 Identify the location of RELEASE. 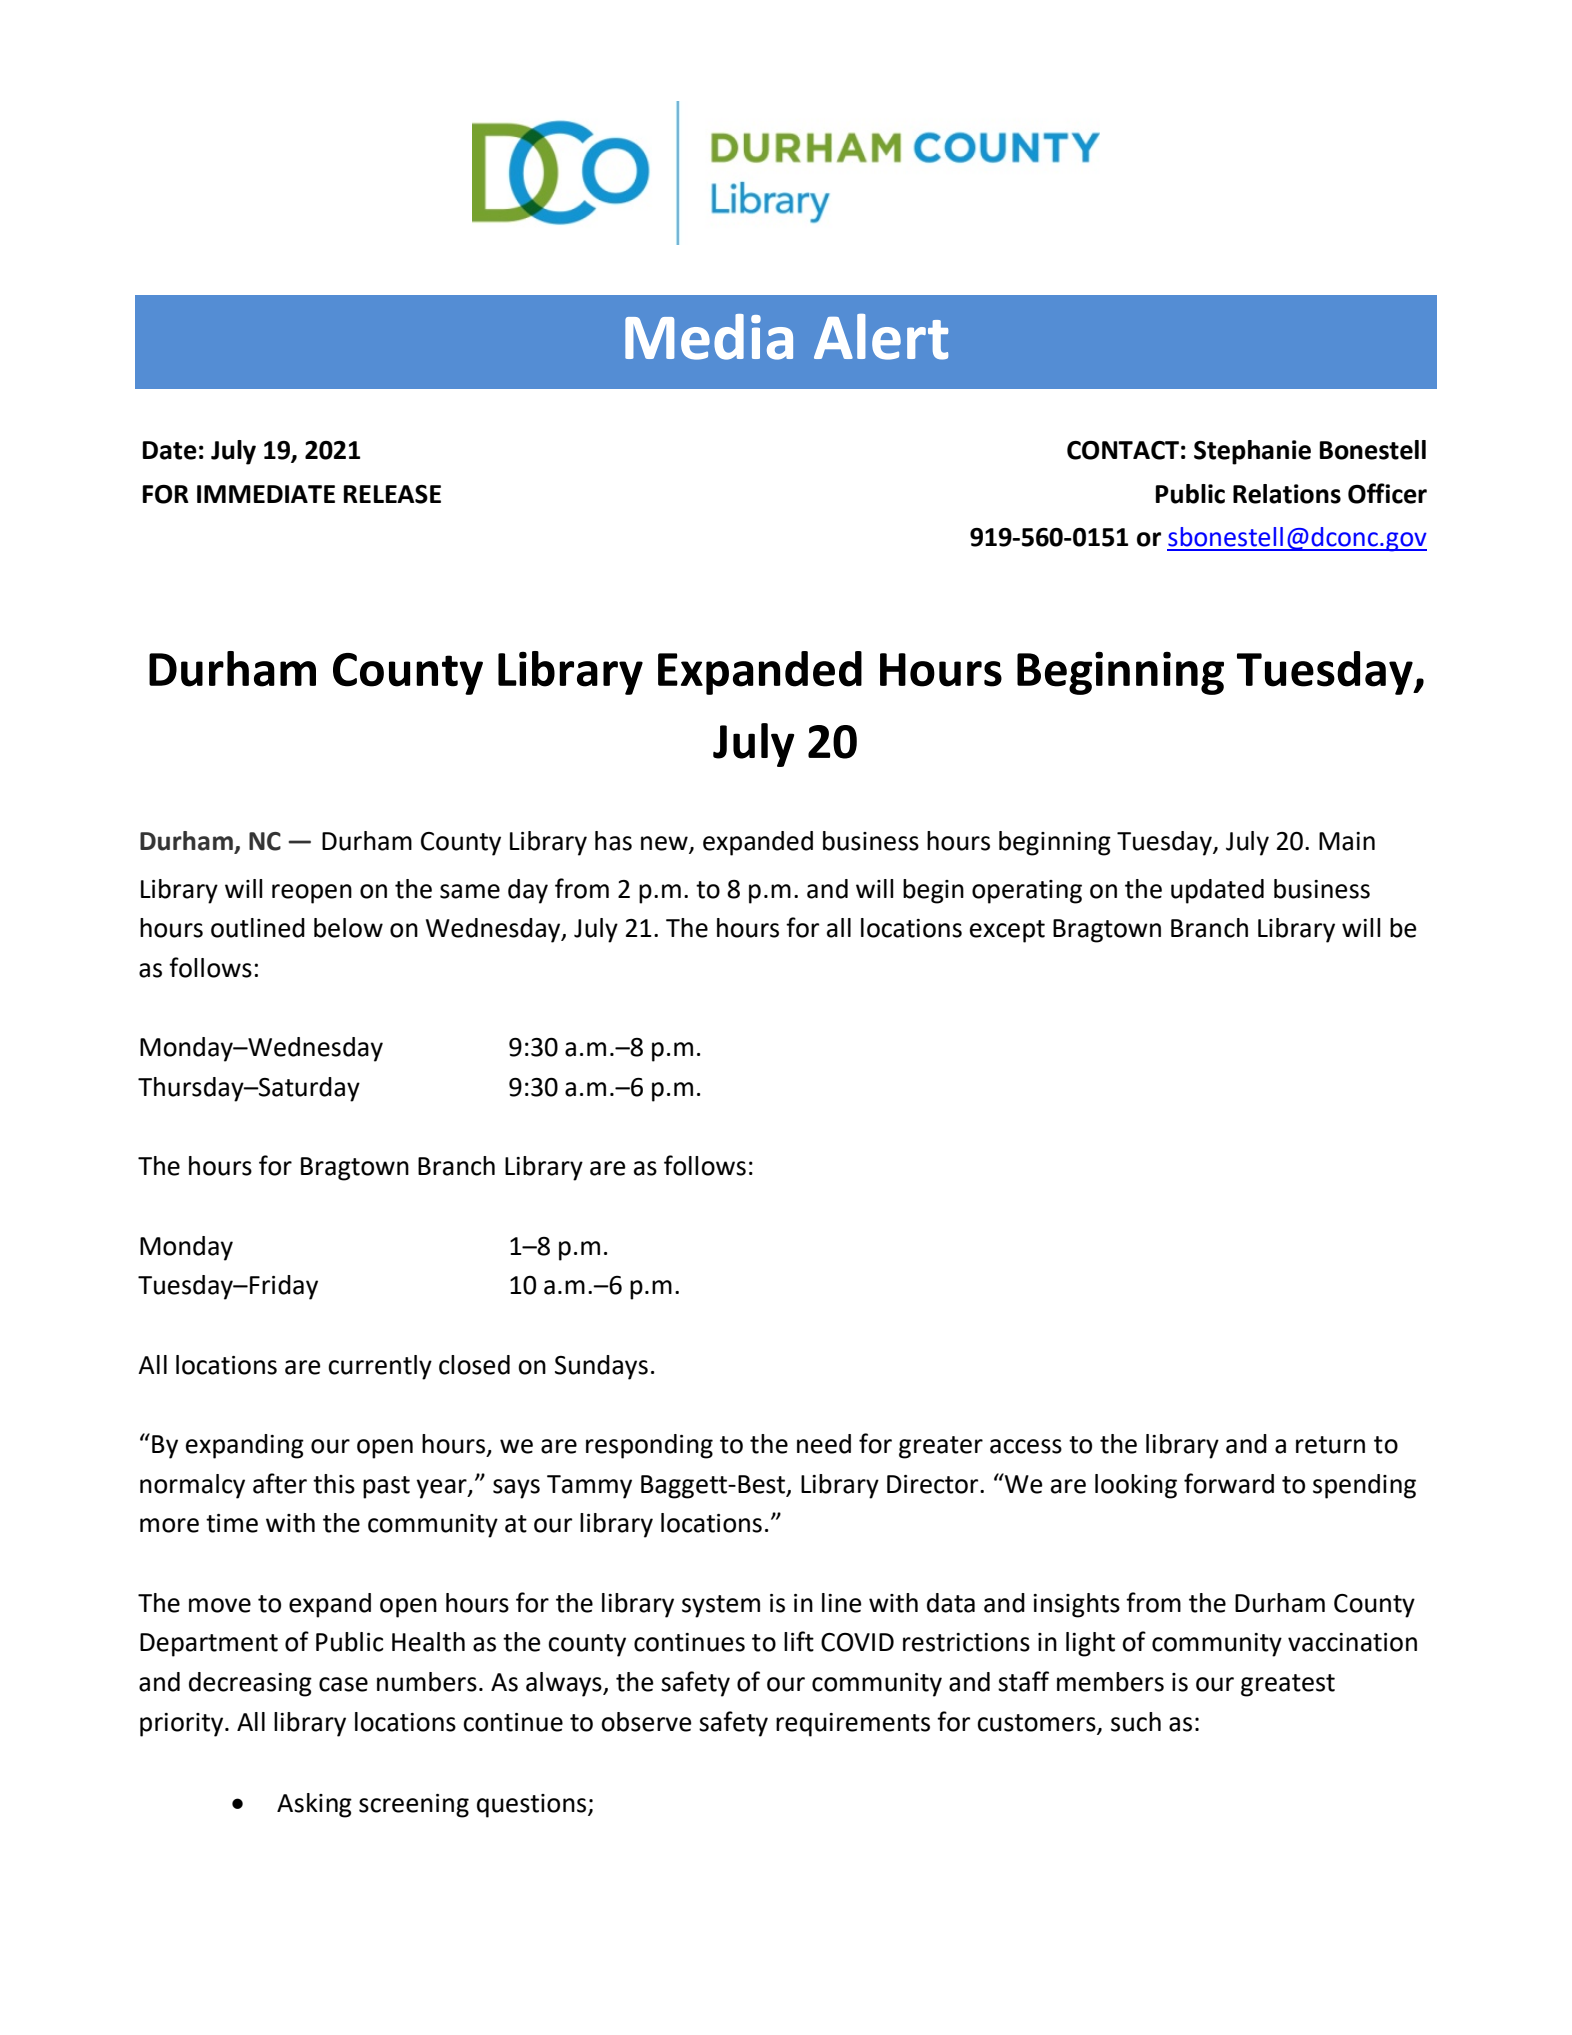
(392, 494).
